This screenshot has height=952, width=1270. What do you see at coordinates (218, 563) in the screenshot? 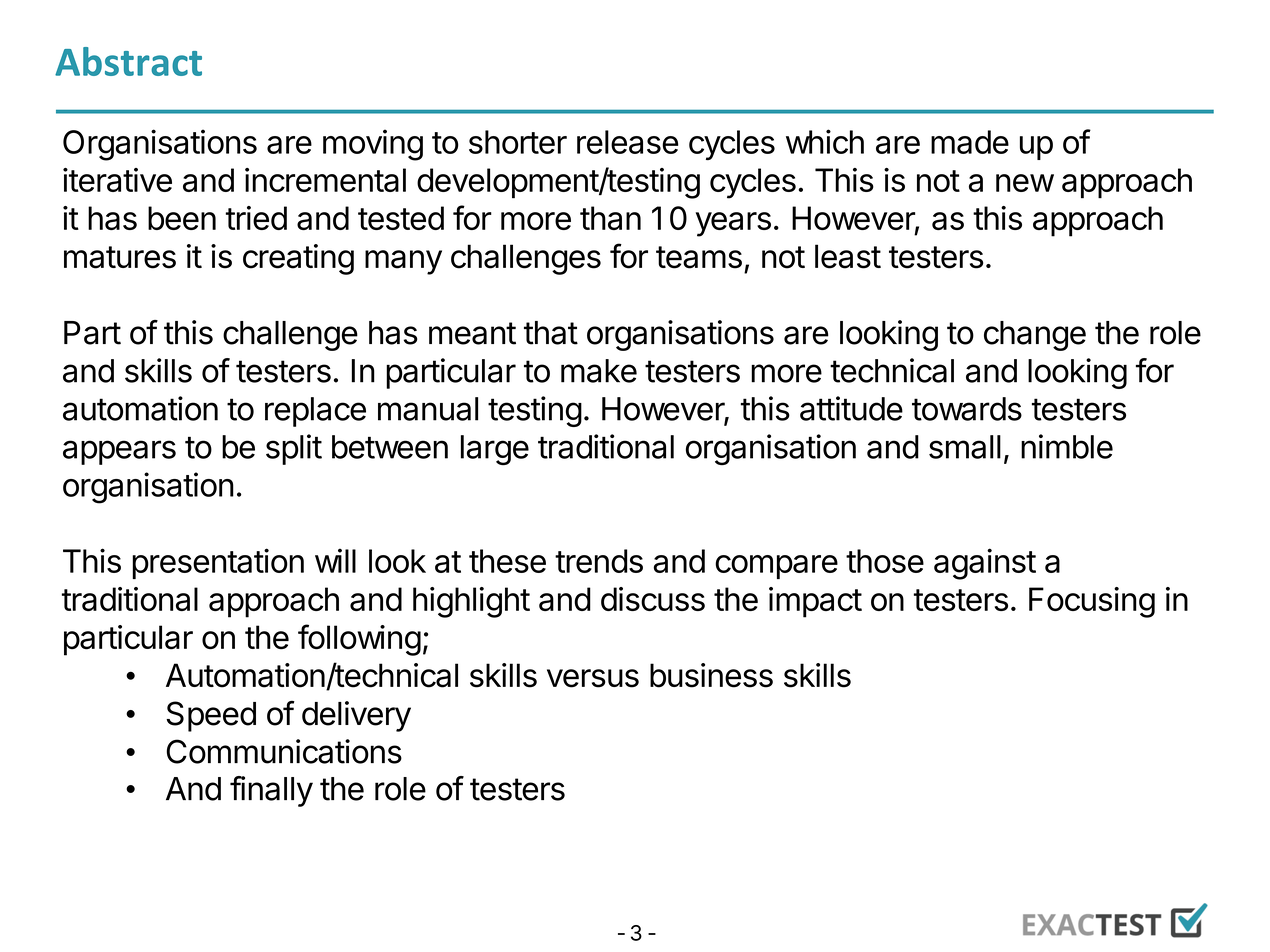
I see `presentation` at bounding box center [218, 563].
